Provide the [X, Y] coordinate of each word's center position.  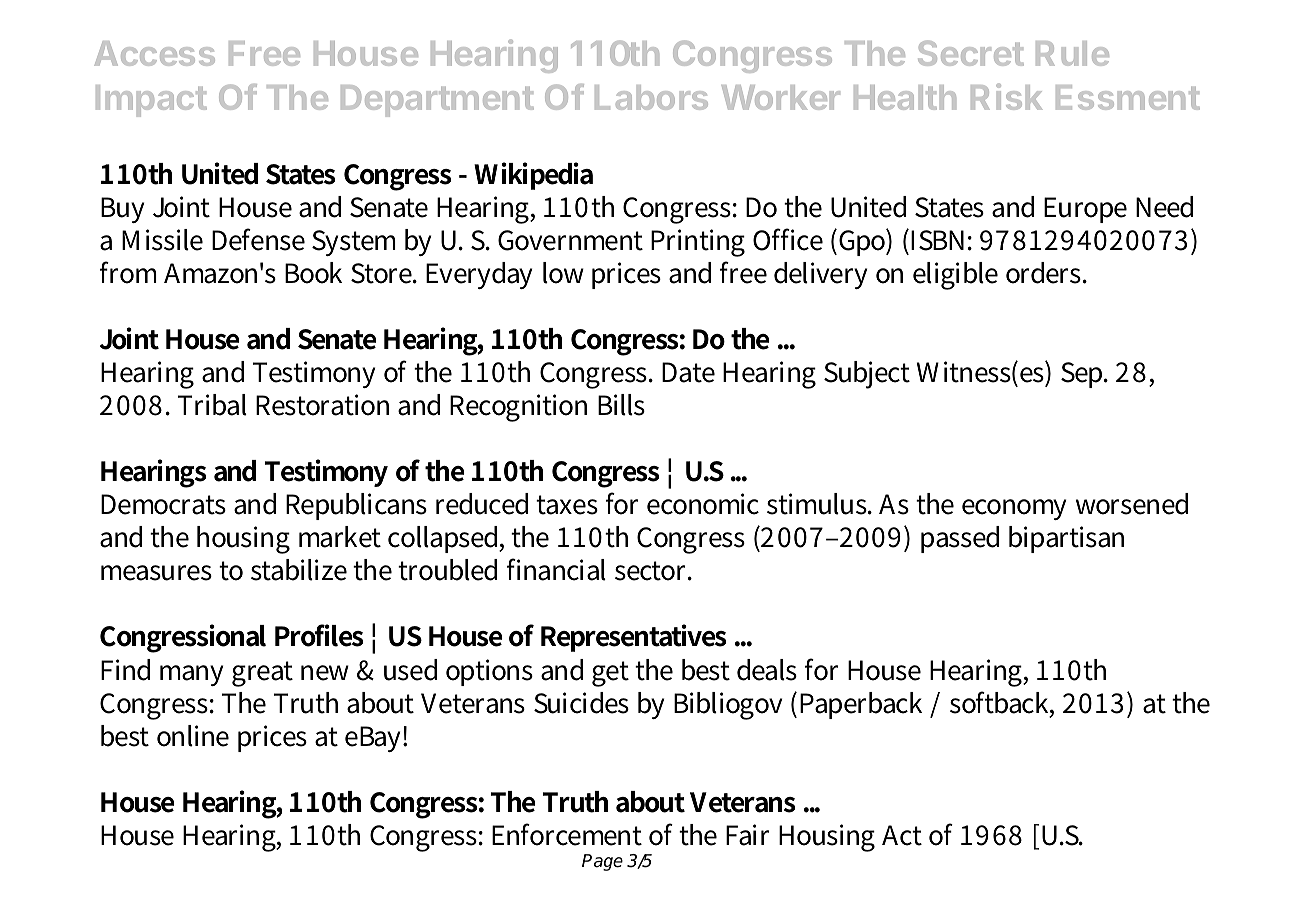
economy [1014, 509]
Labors [651, 97]
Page [602, 862]
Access [154, 53]
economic [703, 504]
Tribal [212, 405]
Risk [1007, 96]
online [193, 736]
